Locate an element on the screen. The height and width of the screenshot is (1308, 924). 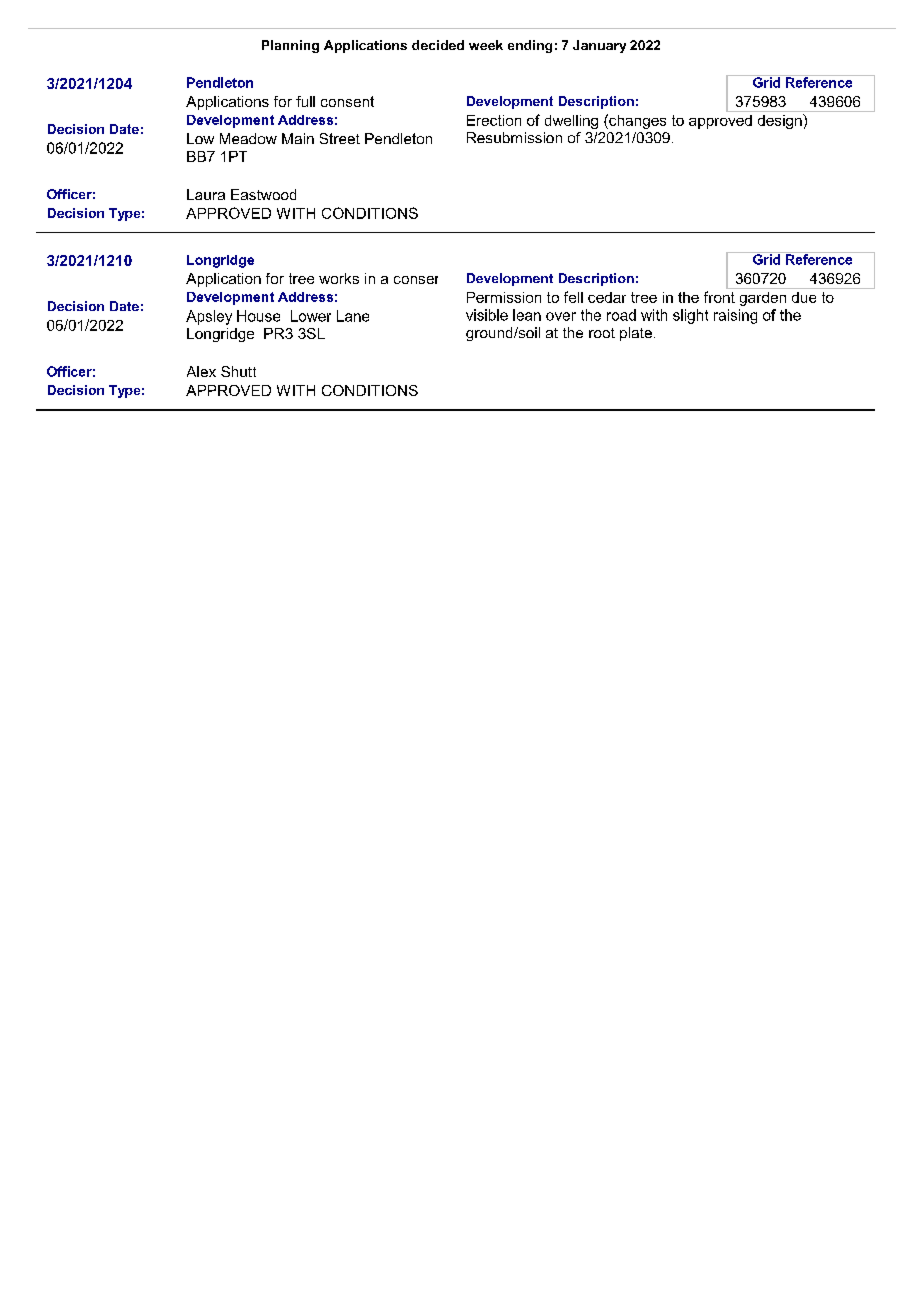
Eastwood is located at coordinates (263, 194).
